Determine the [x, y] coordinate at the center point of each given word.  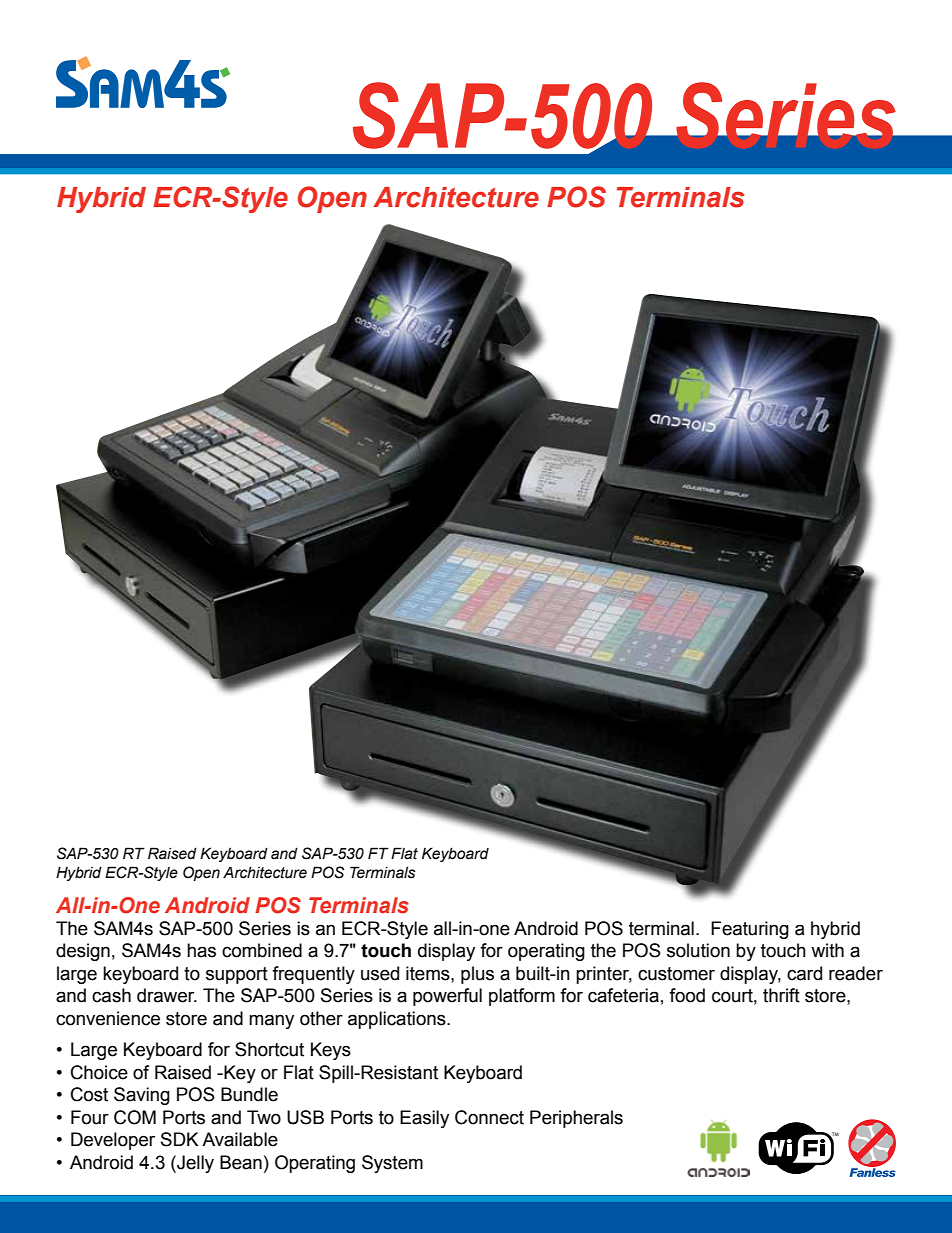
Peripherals [576, 1119]
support [237, 975]
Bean [241, 1162]
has [201, 950]
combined [262, 950]
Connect [489, 1117]
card [804, 973]
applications [398, 1020]
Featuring [750, 930]
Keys [331, 1051]
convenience [108, 1018]
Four [90, 1117]
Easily [424, 1119]
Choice [99, 1072]
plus [477, 975]
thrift [781, 995]
